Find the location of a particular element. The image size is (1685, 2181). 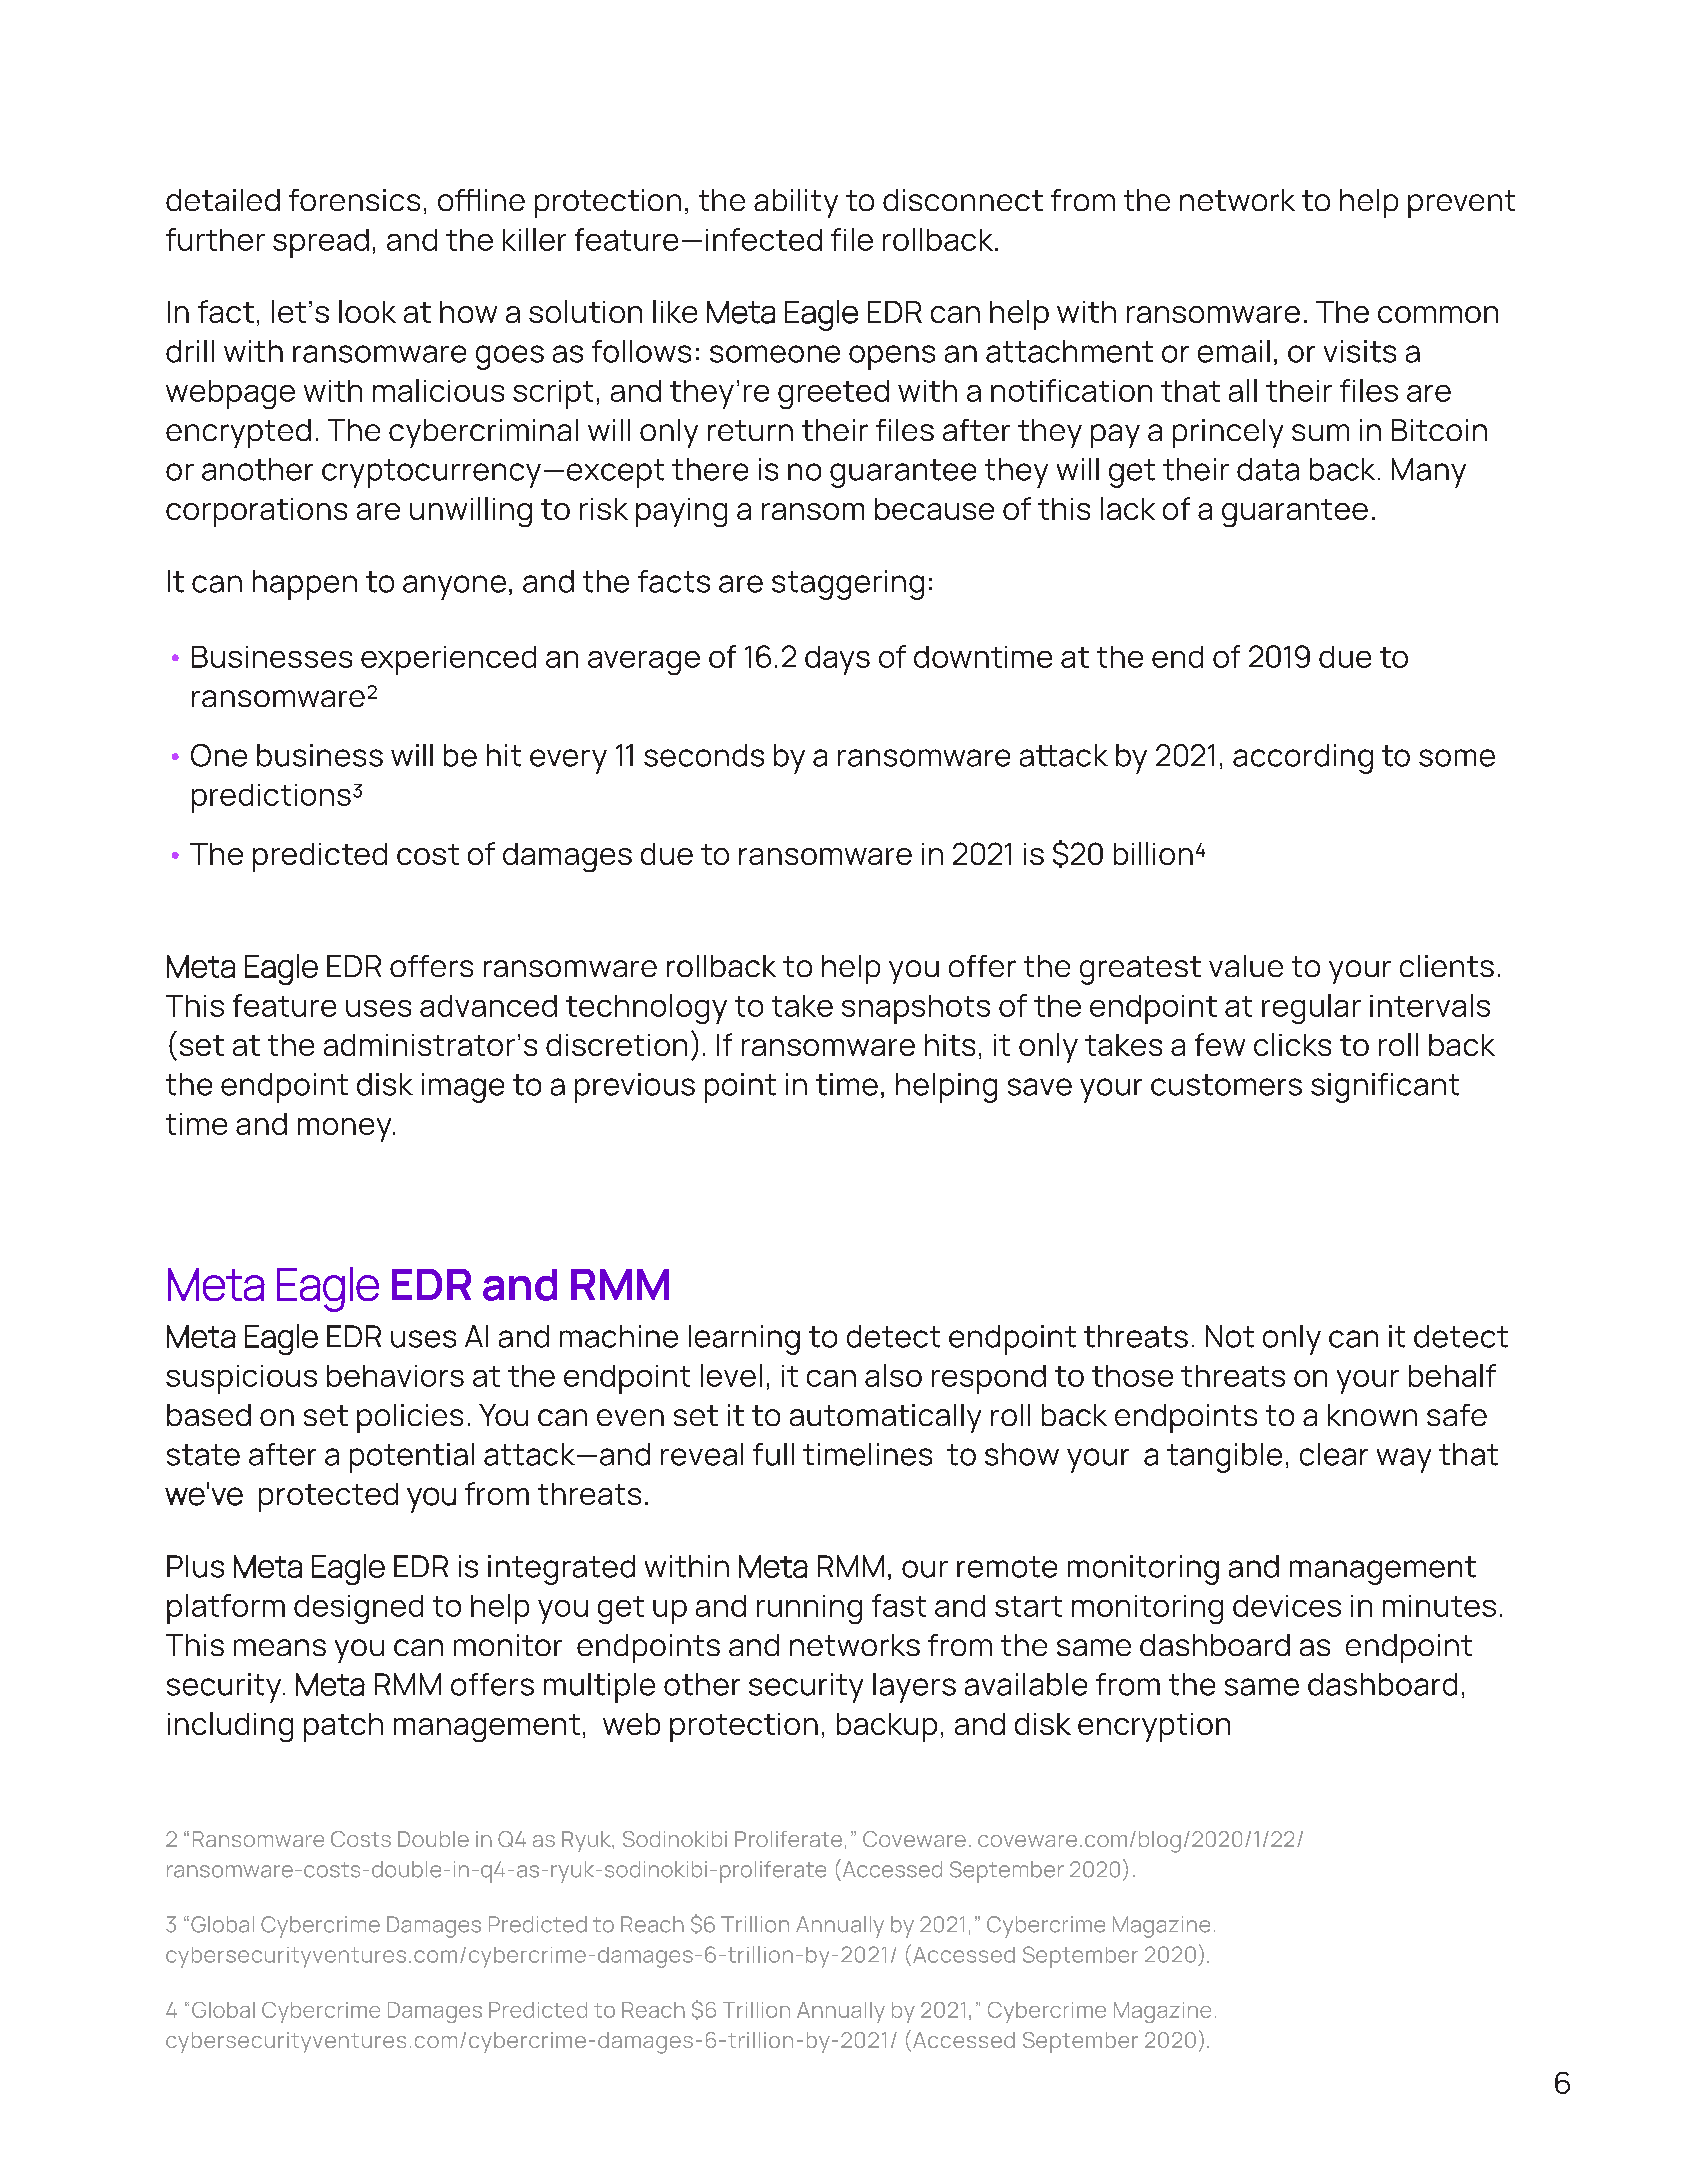

ability is located at coordinates (796, 203).
